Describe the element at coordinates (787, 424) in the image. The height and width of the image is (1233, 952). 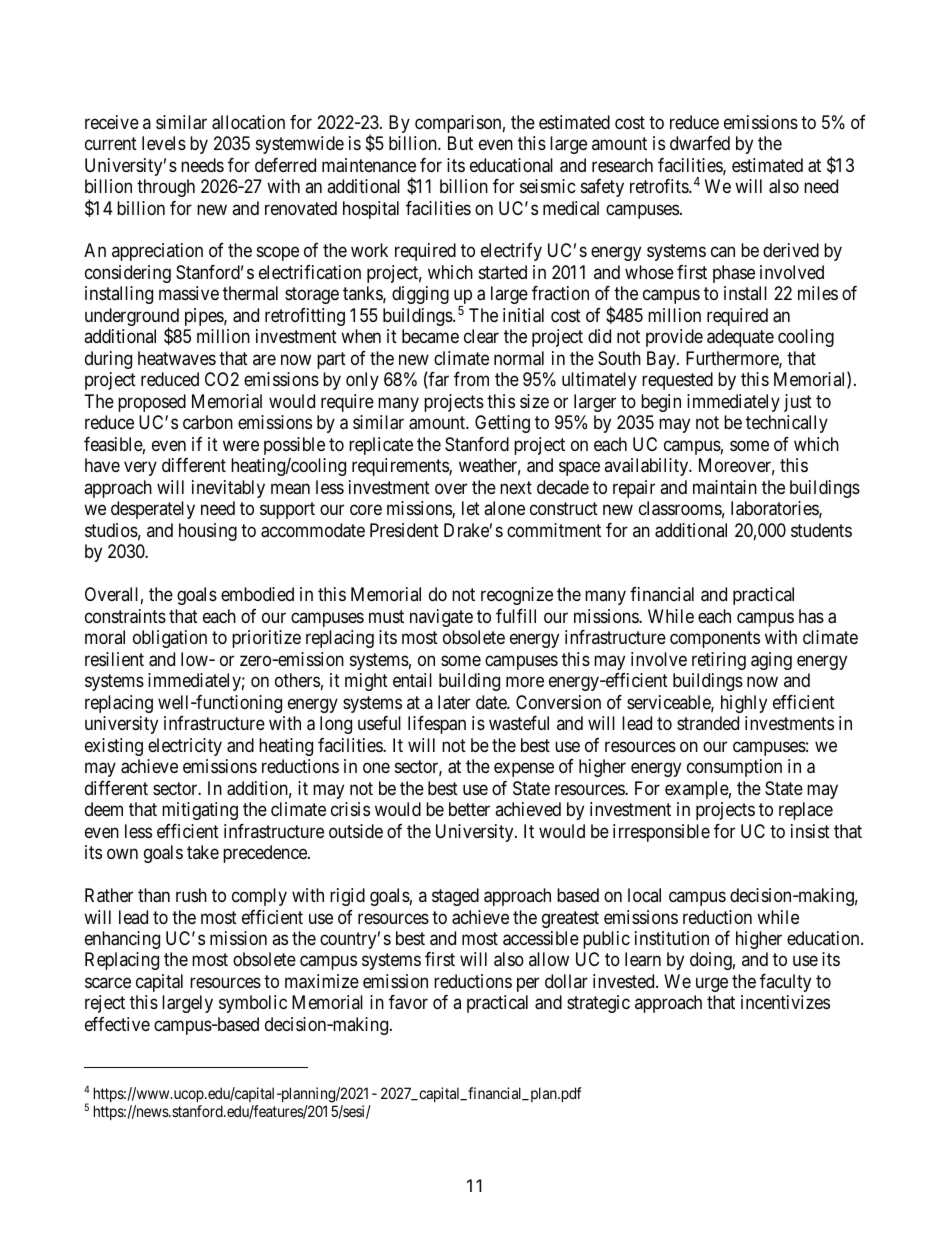
I see `technically` at that location.
